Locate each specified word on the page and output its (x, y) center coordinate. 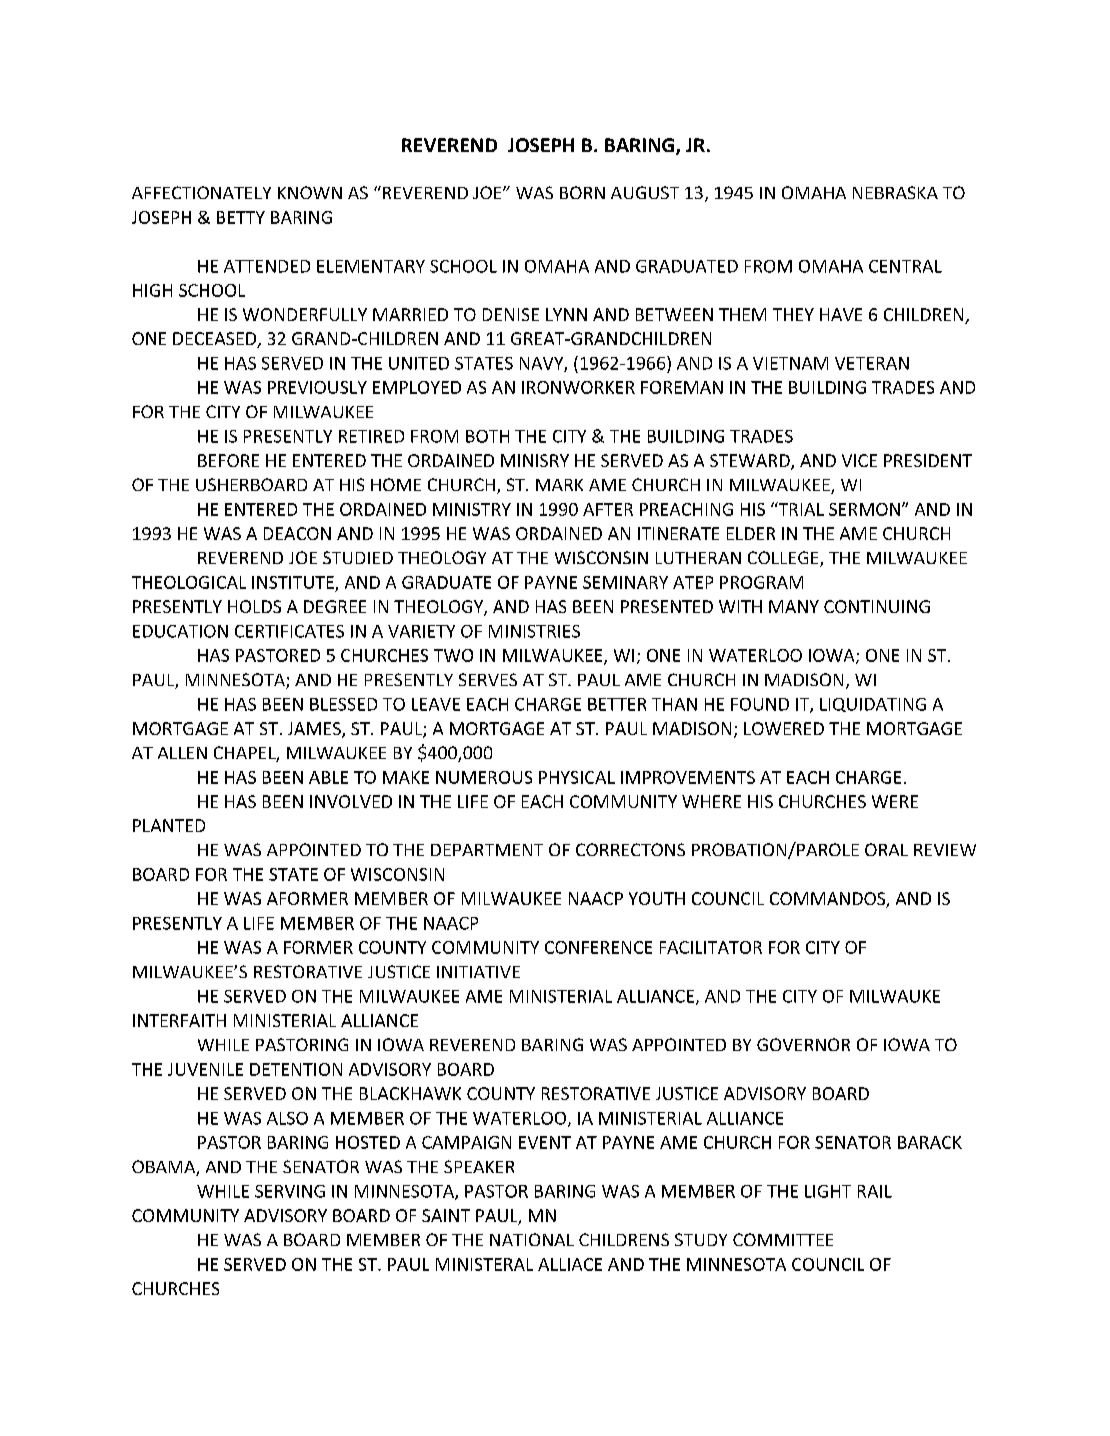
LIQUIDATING (873, 705)
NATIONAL (532, 1239)
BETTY (241, 217)
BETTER (617, 704)
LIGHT (828, 1191)
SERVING (290, 1191)
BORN (582, 192)
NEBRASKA (895, 192)
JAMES (315, 730)
